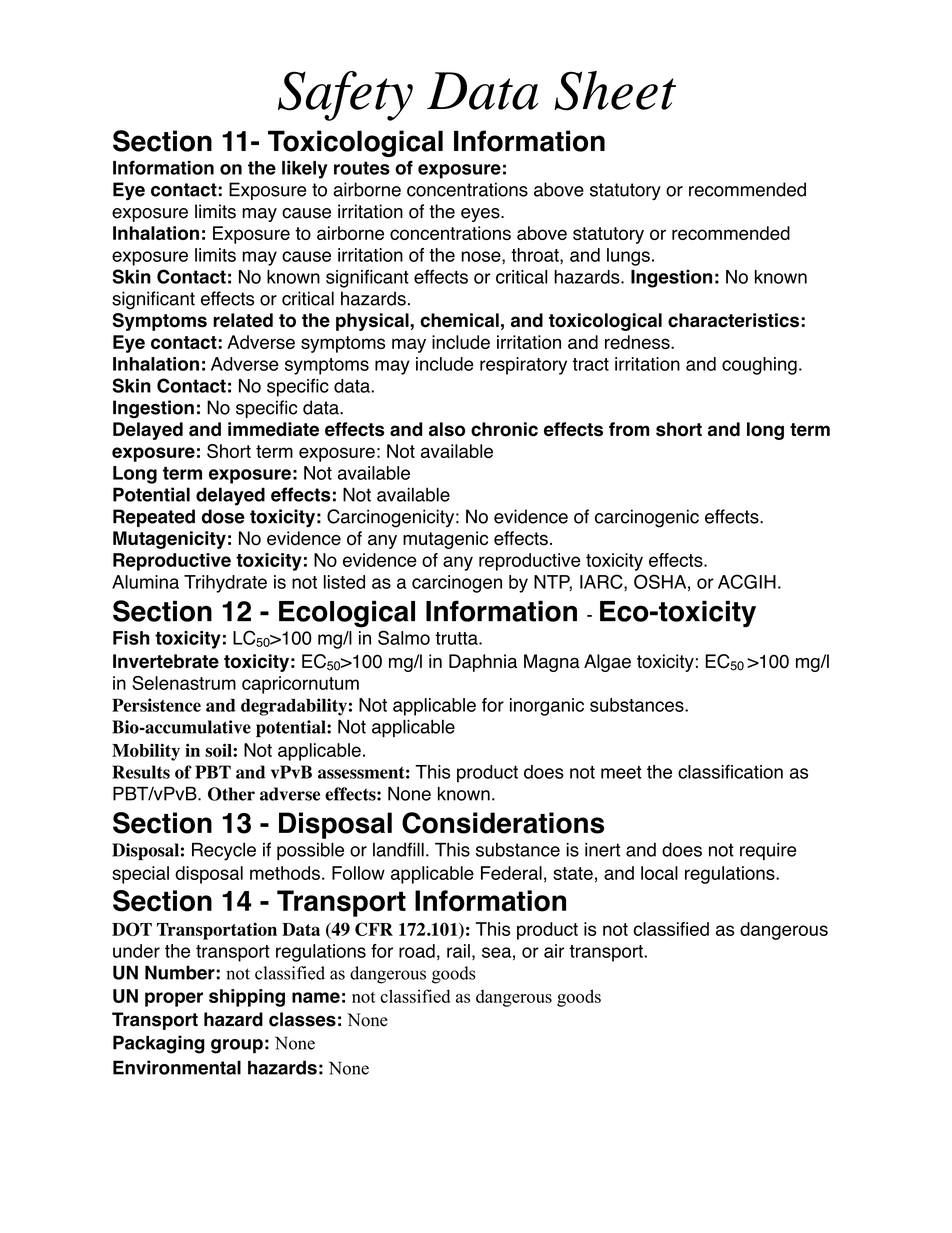  I want to click on immediate, so click(273, 429).
